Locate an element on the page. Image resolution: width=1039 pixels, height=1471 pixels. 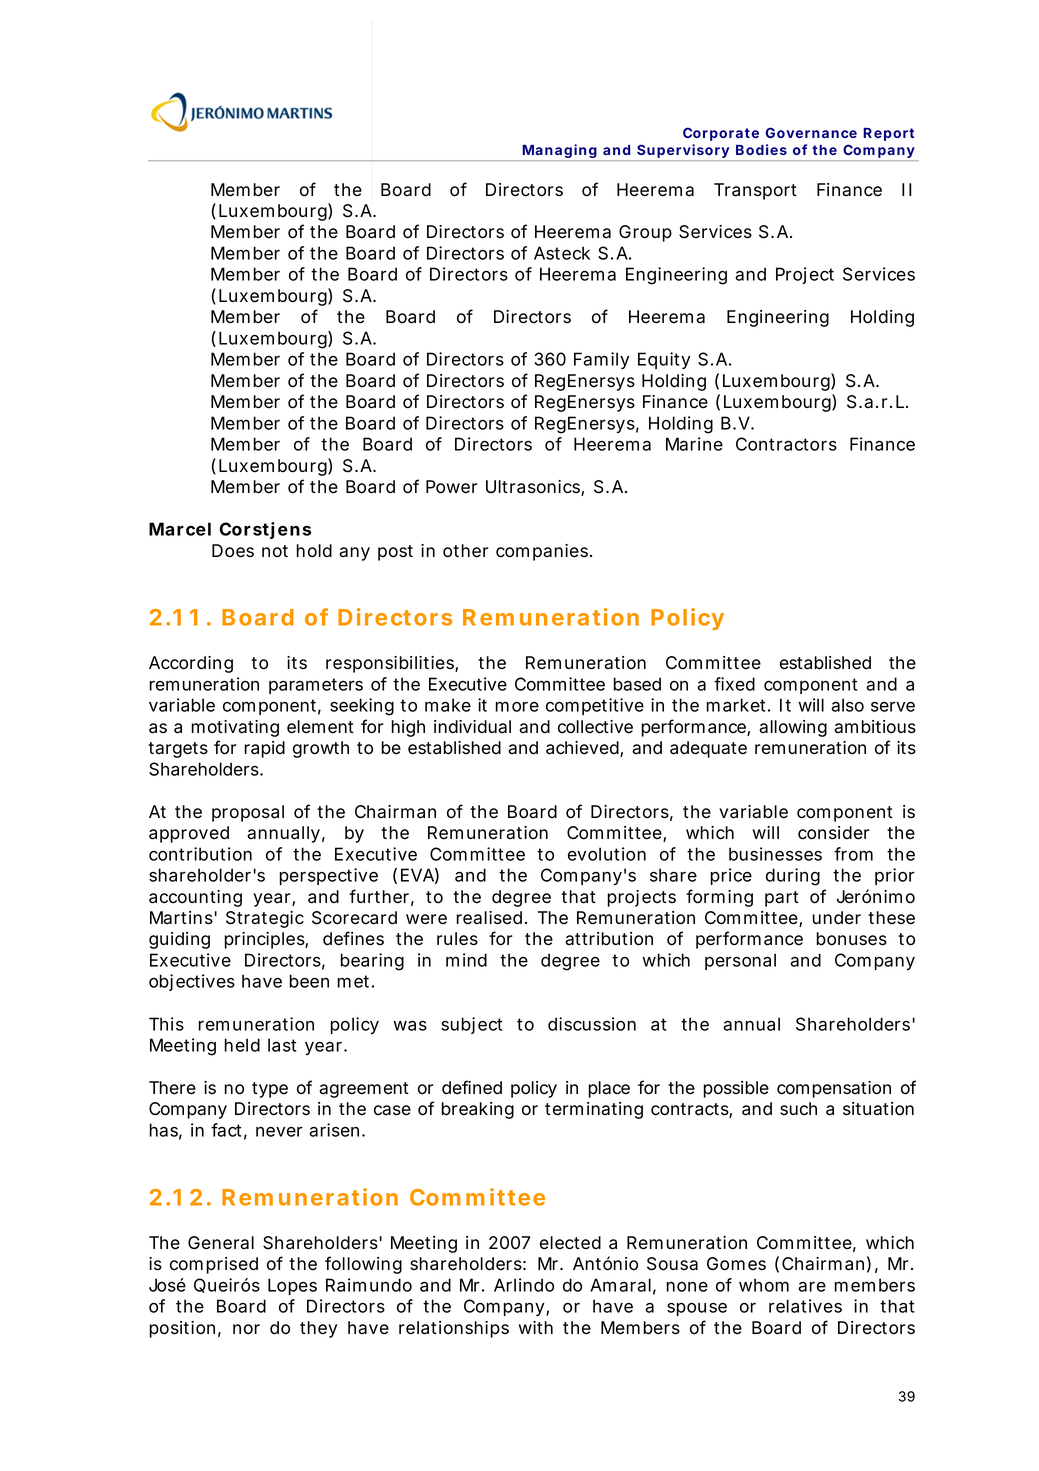
held is located at coordinates (242, 1045).
